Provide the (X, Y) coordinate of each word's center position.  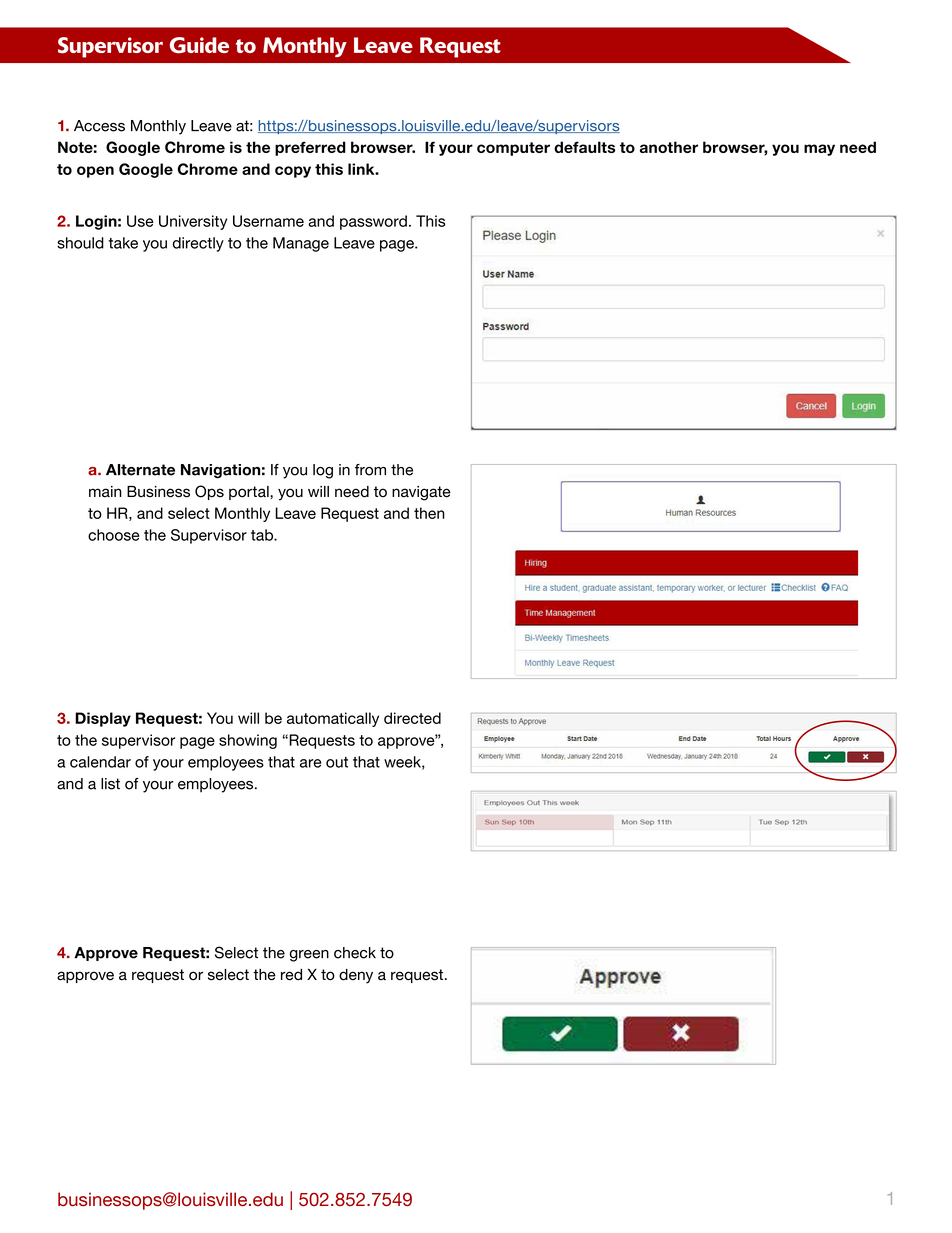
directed (412, 718)
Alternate (140, 470)
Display (103, 719)
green (309, 956)
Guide (199, 45)
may (819, 150)
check (355, 953)
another (669, 147)
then (429, 513)
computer (513, 149)
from (370, 470)
